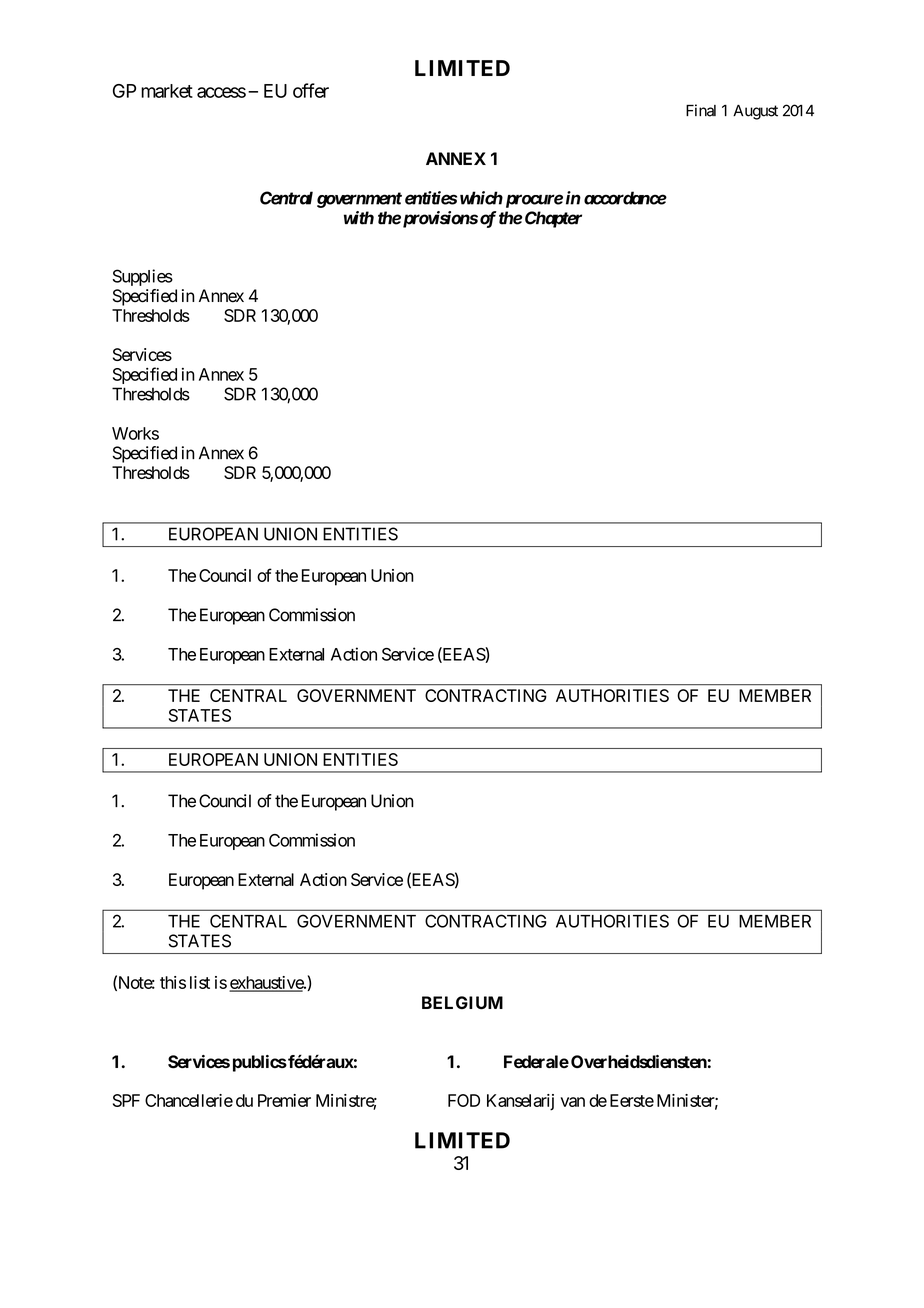 This document has width=924, height=1308. What do you see at coordinates (359, 218) in the document?
I see `with` at bounding box center [359, 218].
